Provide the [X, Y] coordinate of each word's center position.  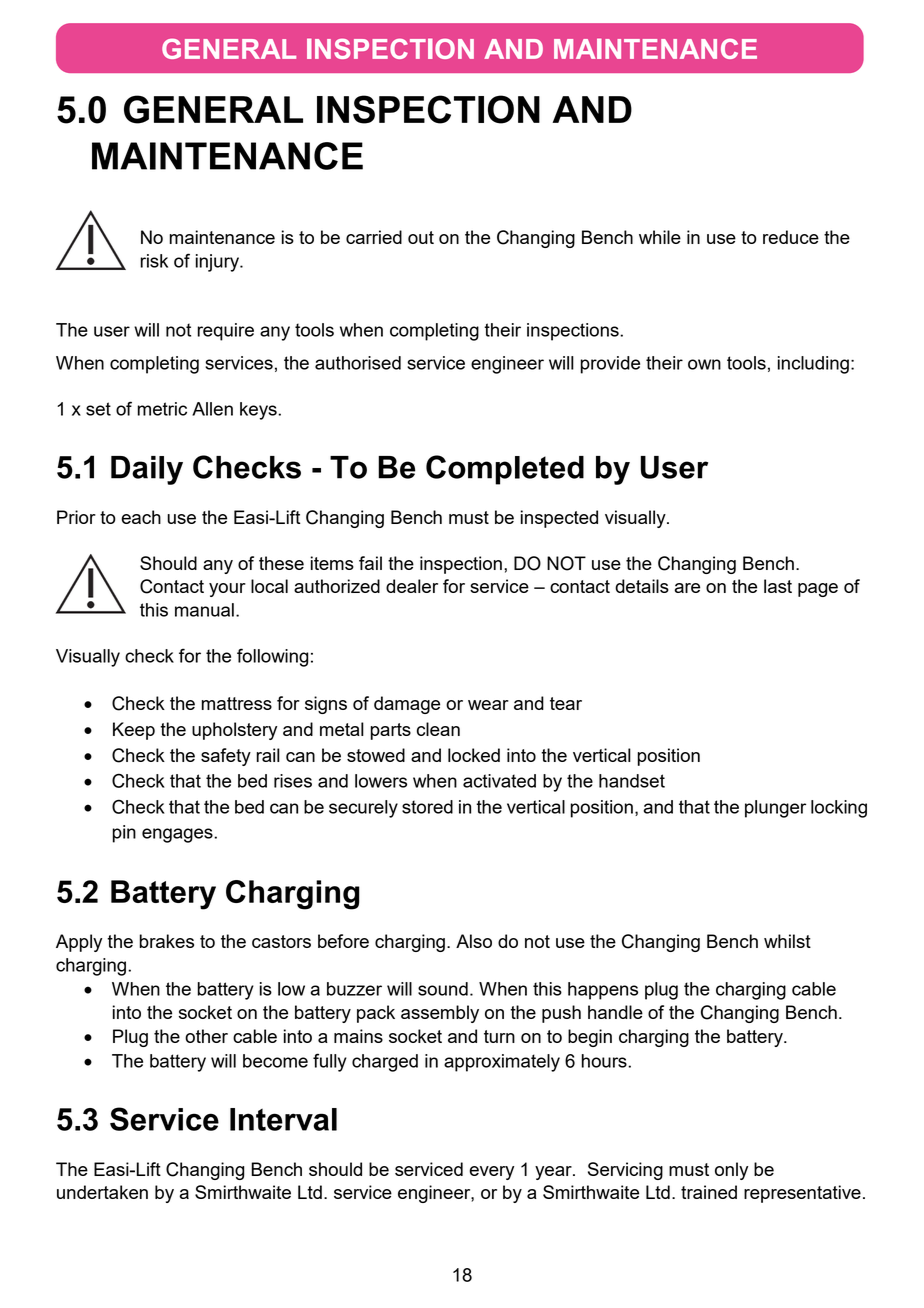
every [491, 1173]
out [421, 237]
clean [438, 729]
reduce [791, 237]
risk [154, 261]
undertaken [102, 1192]
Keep [134, 731]
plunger [775, 809]
